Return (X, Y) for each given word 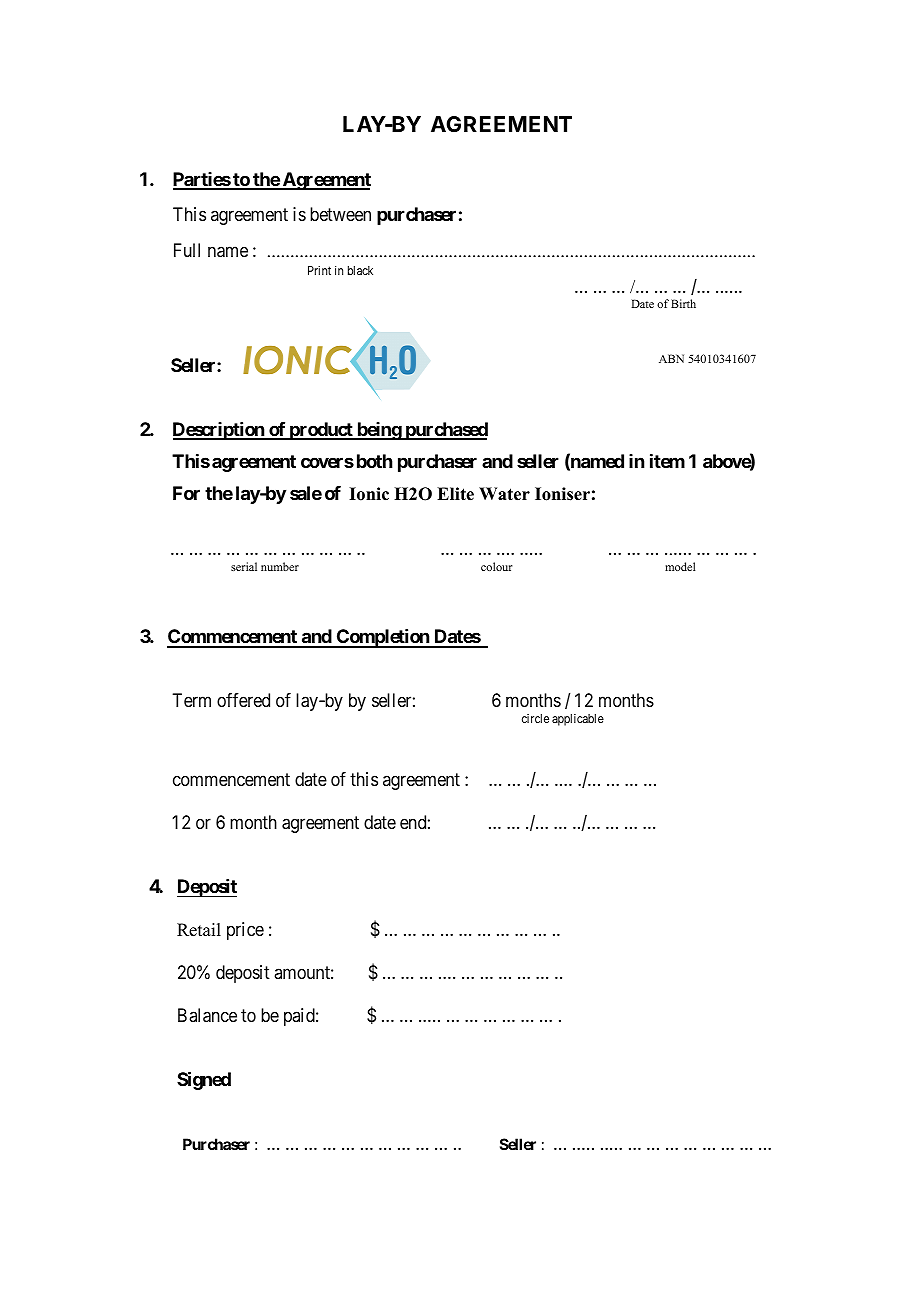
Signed (204, 1080)
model (680, 566)
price (245, 931)
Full (187, 250)
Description (219, 431)
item (667, 461)
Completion (382, 638)
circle (535, 718)
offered (243, 700)
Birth (683, 303)
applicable (578, 720)
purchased (445, 431)
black (360, 270)
